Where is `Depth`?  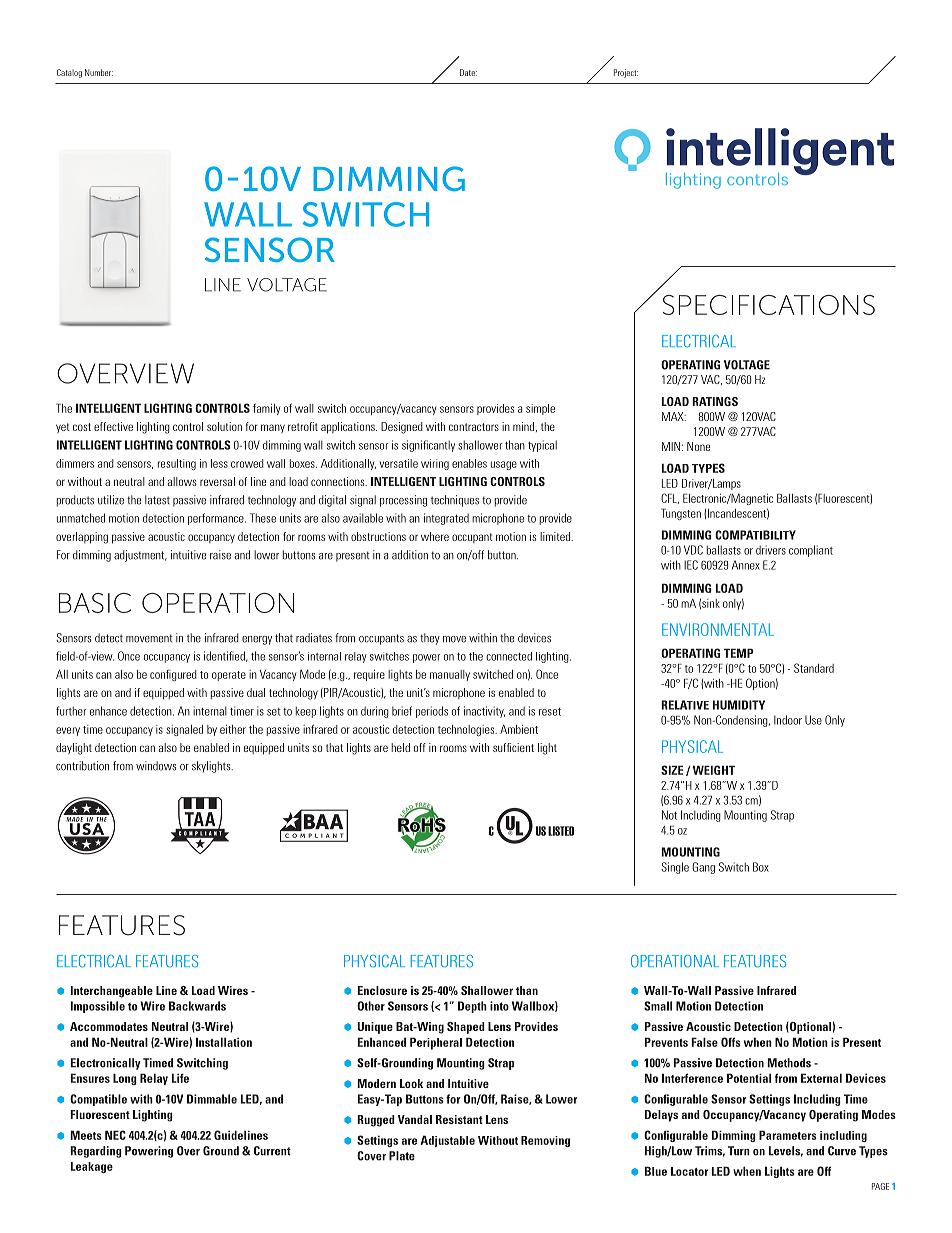
Depth is located at coordinates (472, 1007).
